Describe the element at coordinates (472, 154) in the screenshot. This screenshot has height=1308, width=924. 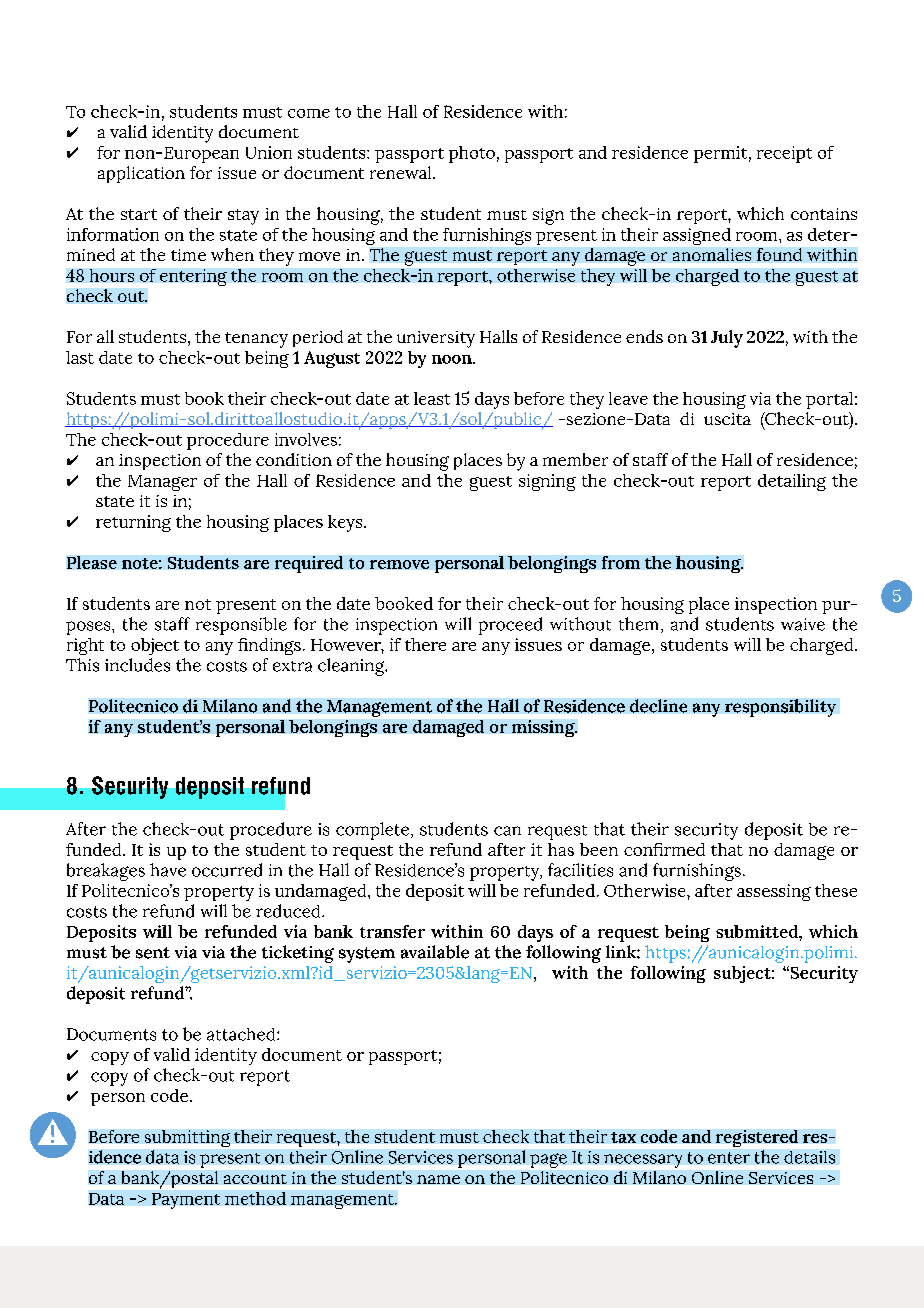
I see `photo` at that location.
